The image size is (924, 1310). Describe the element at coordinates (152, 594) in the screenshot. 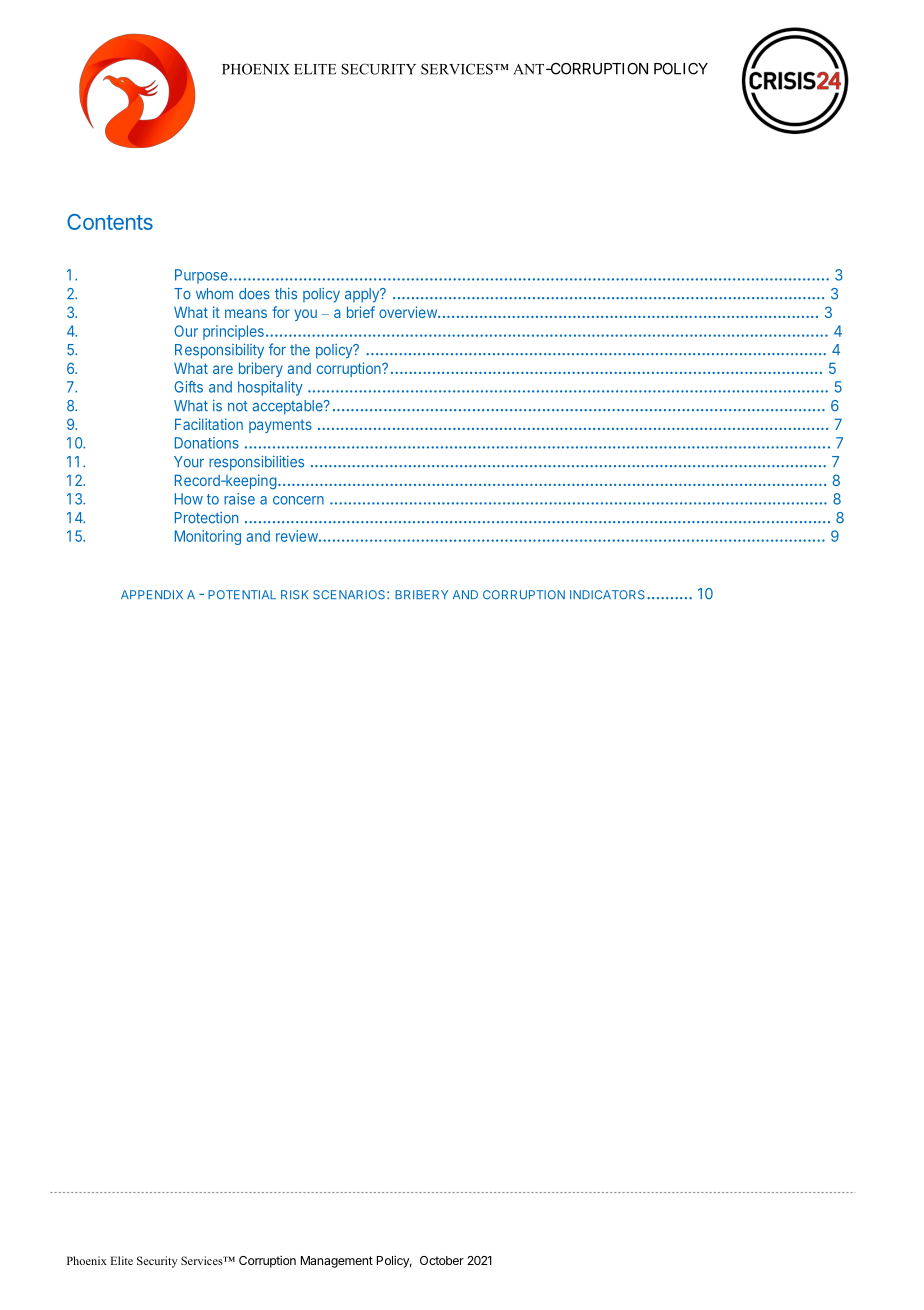

I see `APPENDIX` at that location.
